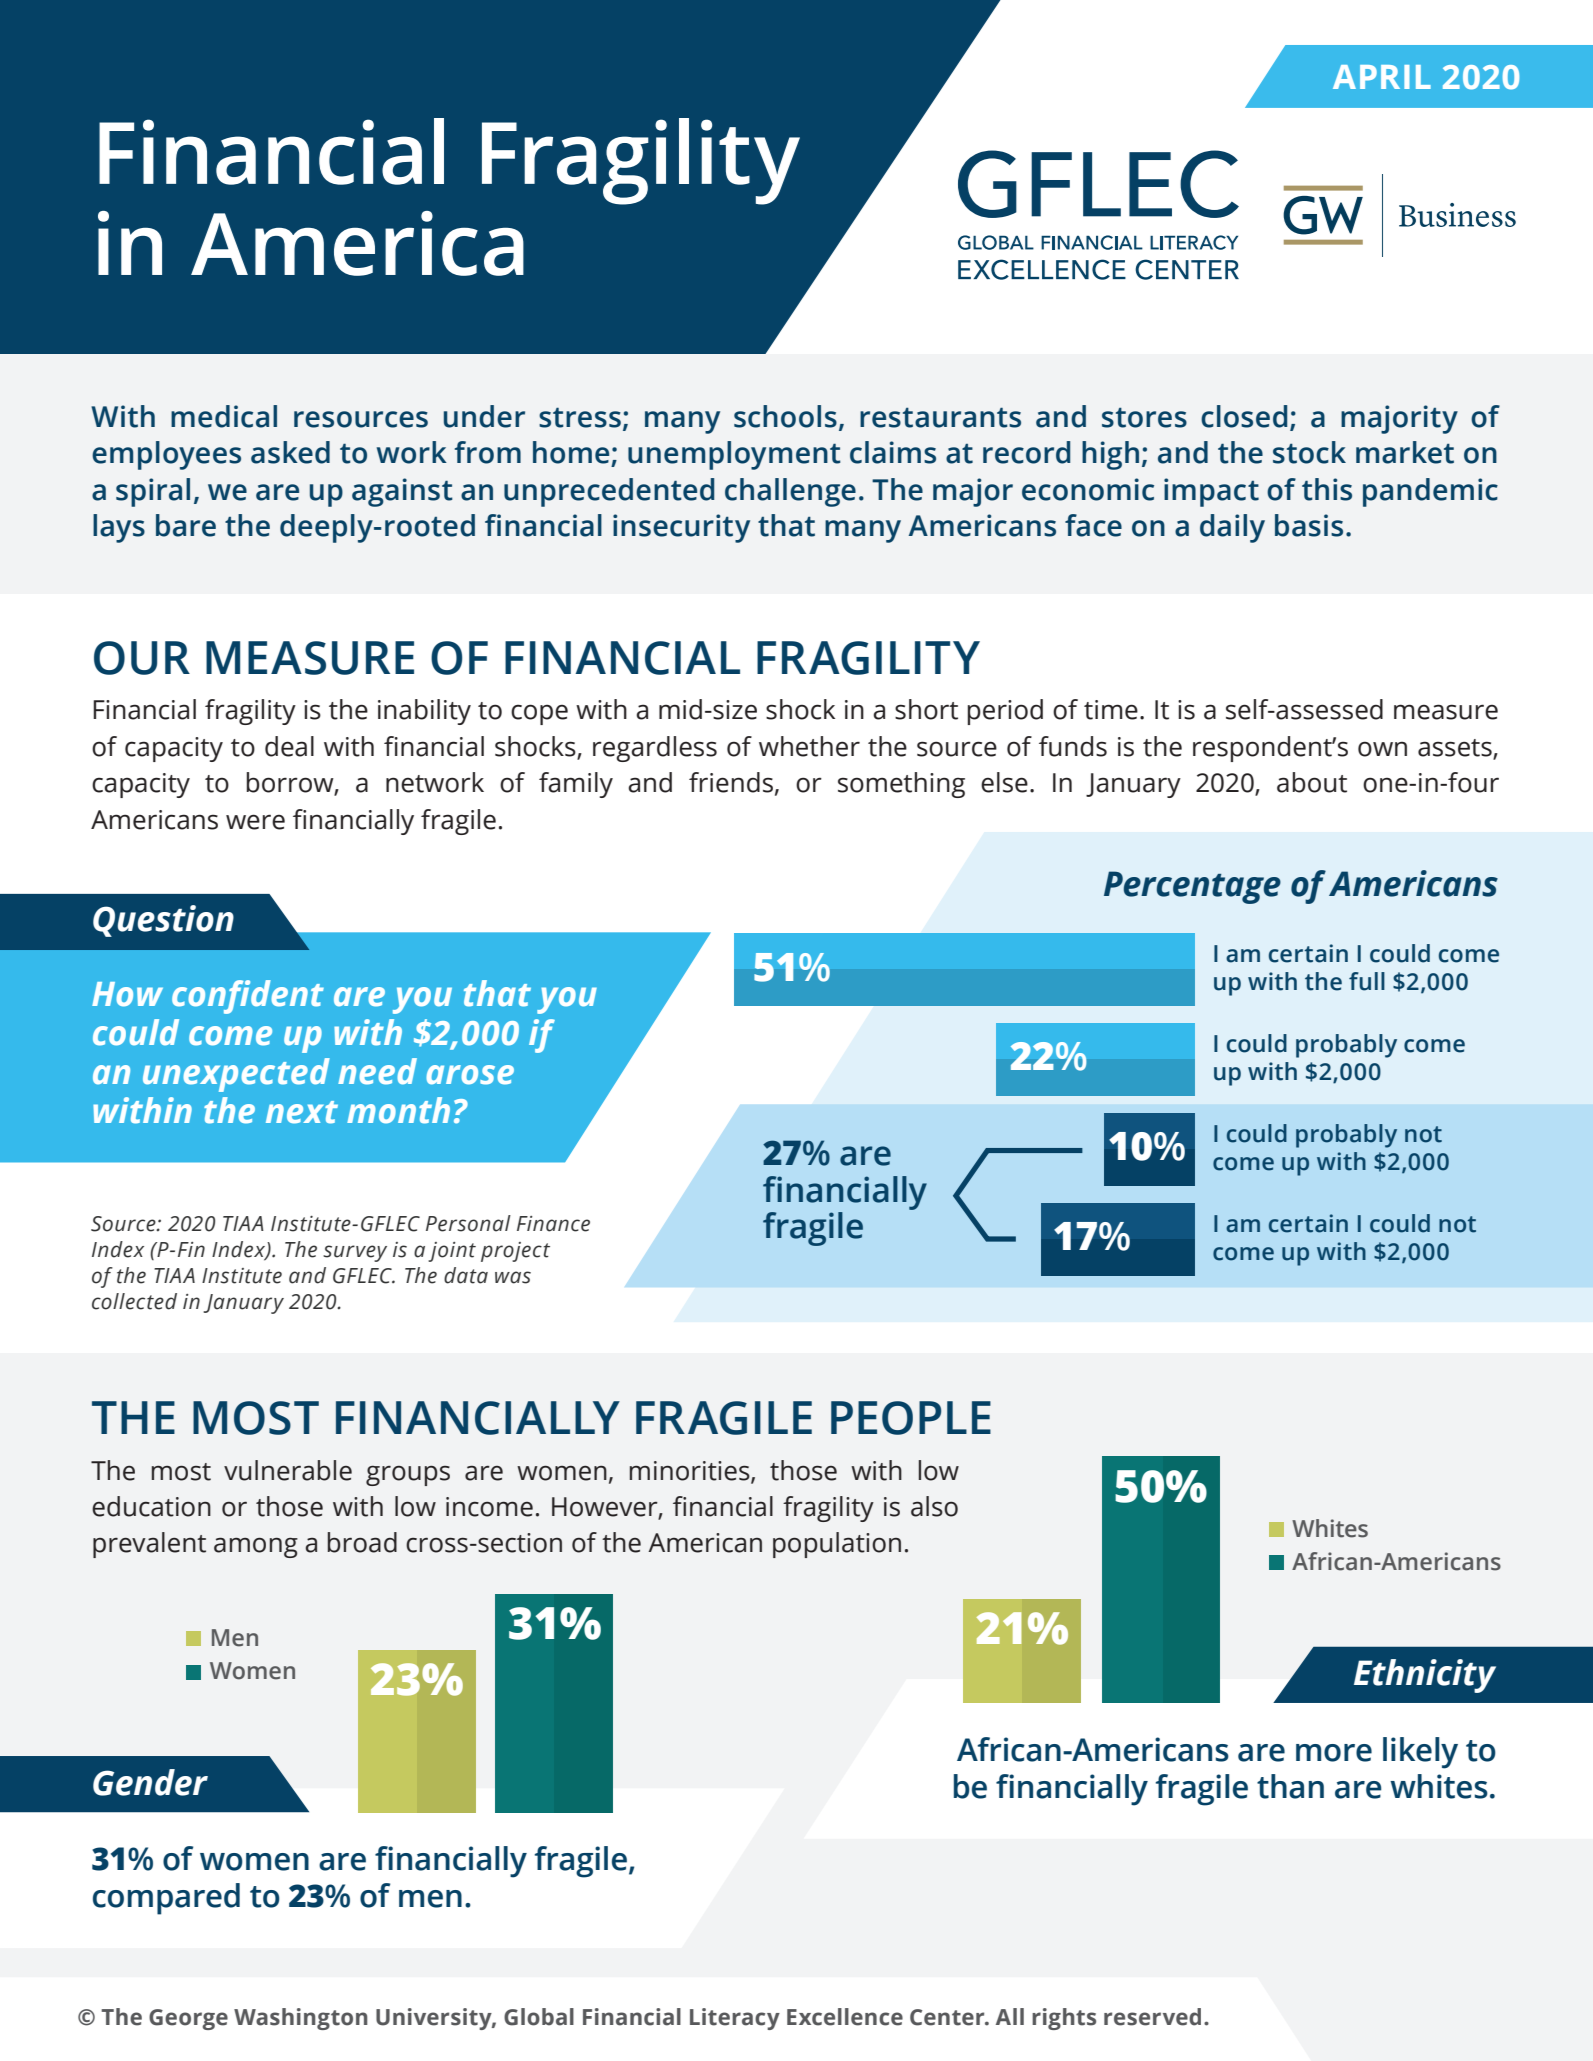 The image size is (1593, 2061). What do you see at coordinates (735, 2019) in the screenshot?
I see `Literacy` at bounding box center [735, 2019].
